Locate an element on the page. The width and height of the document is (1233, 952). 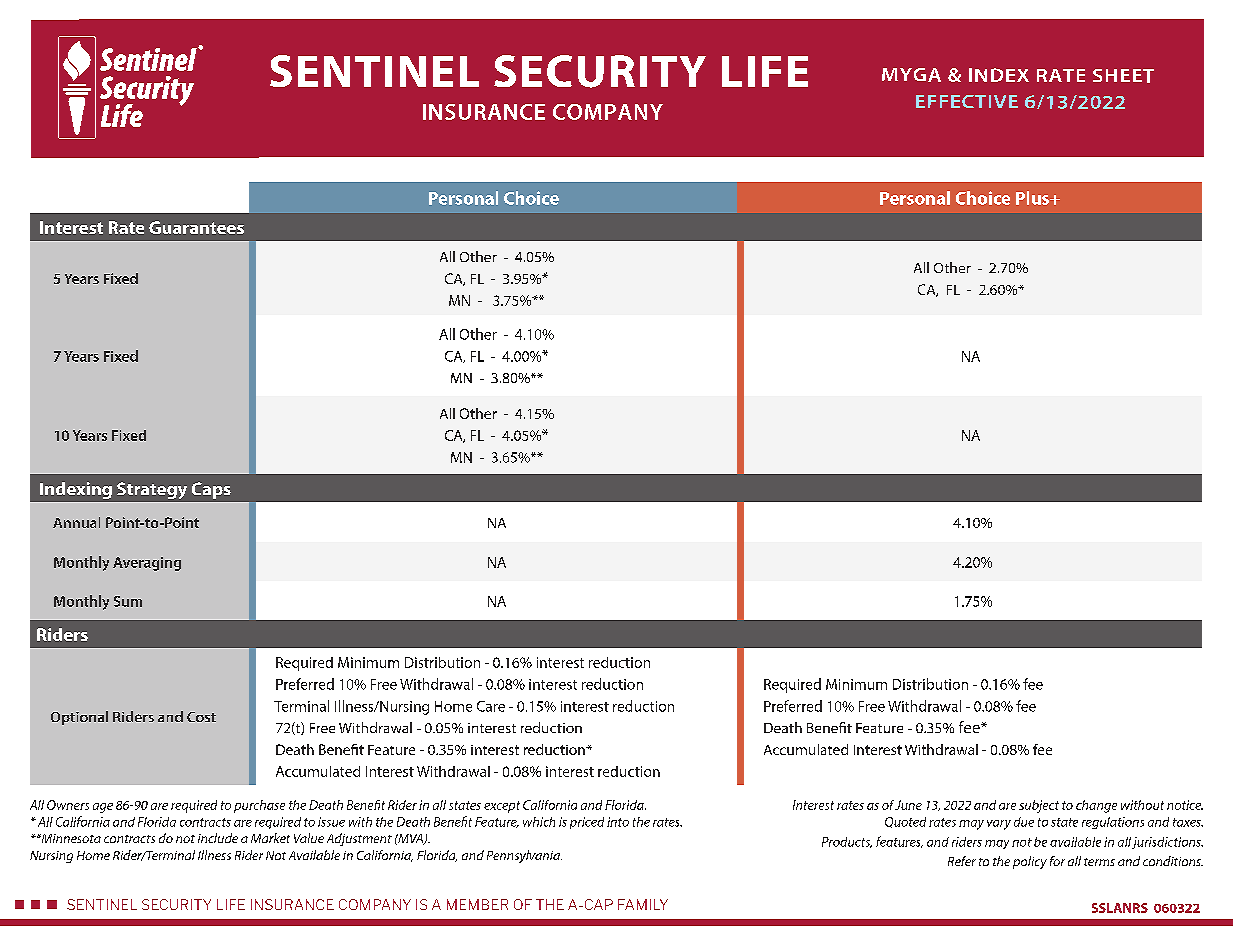
Plus is located at coordinates (1034, 198).
